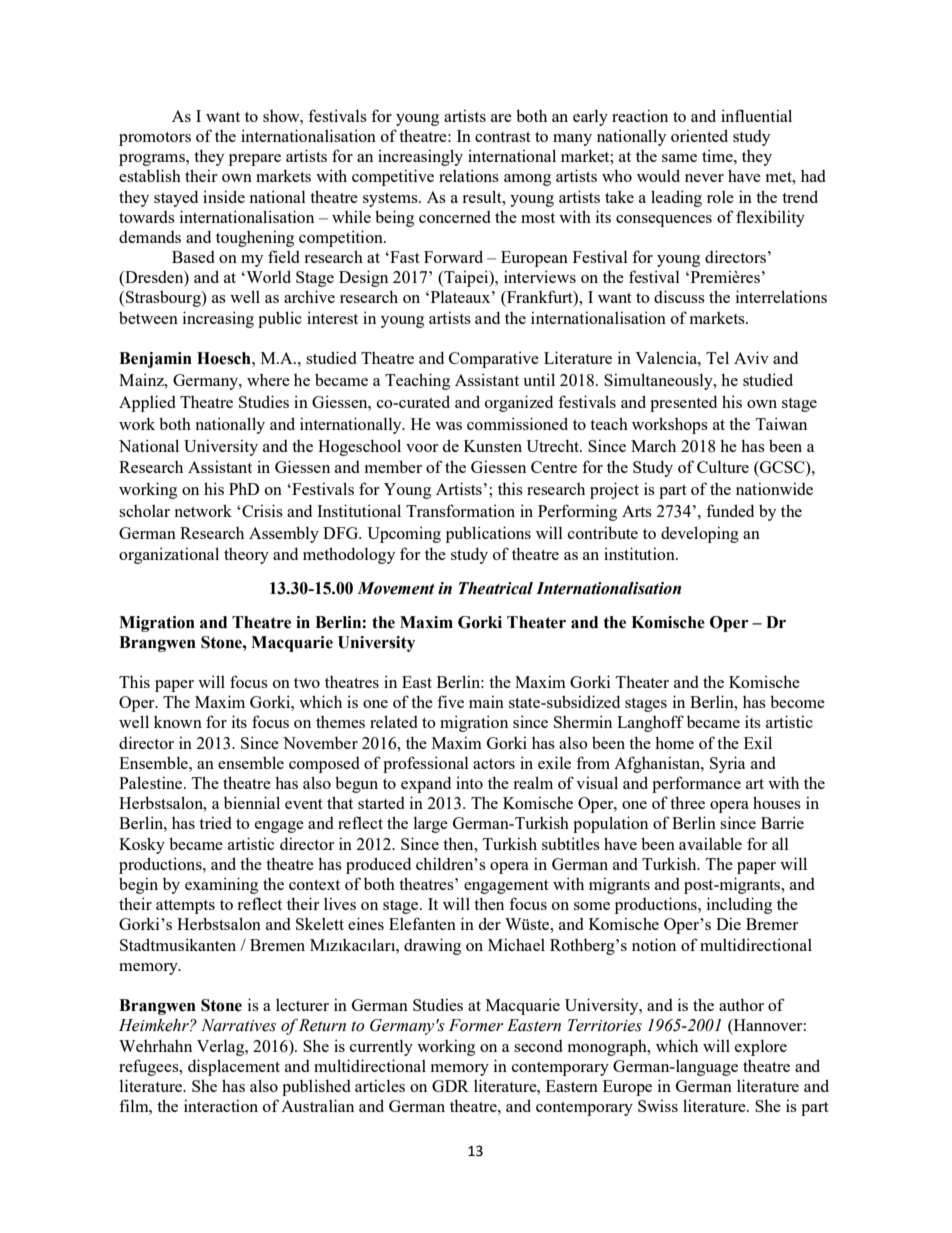  Describe the element at coordinates (494, 359) in the page. I see `Comparative` at that location.
